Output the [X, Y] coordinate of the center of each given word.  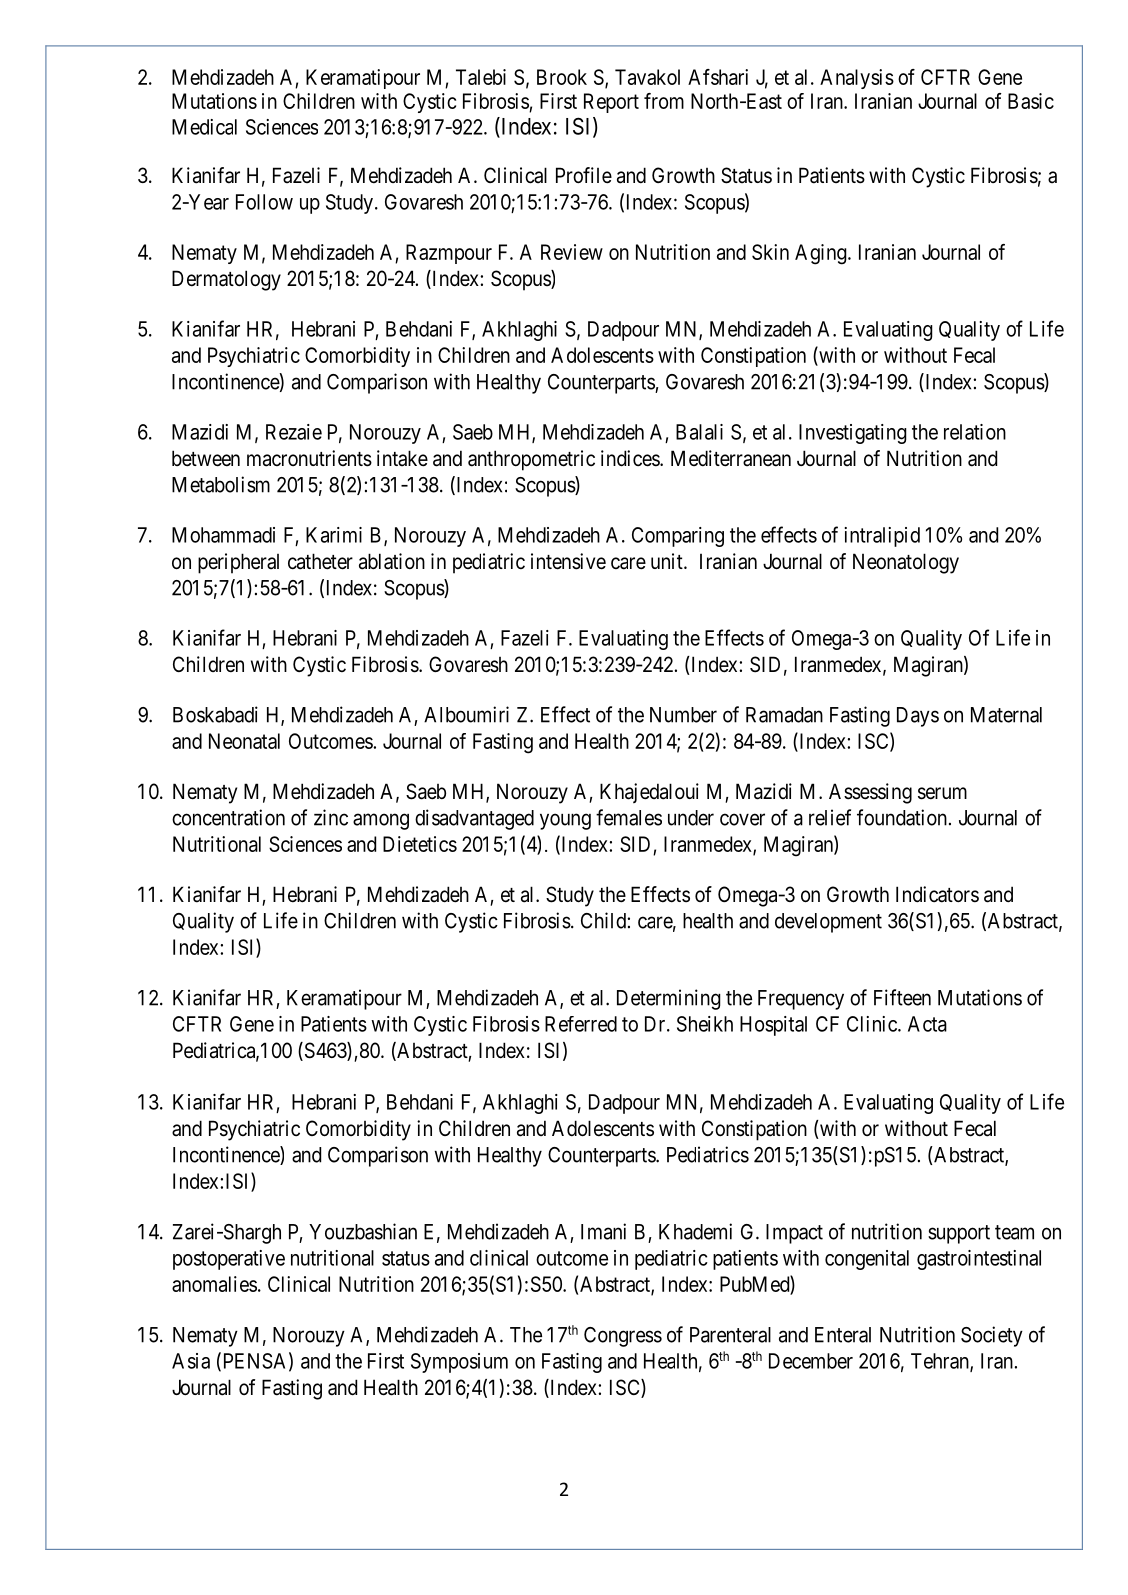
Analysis [857, 79]
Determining [669, 999]
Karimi [334, 535]
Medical [204, 127]
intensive [568, 561]
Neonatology [906, 563]
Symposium [459, 1363]
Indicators [937, 894]
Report [611, 103]
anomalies [214, 1284]
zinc [331, 817]
